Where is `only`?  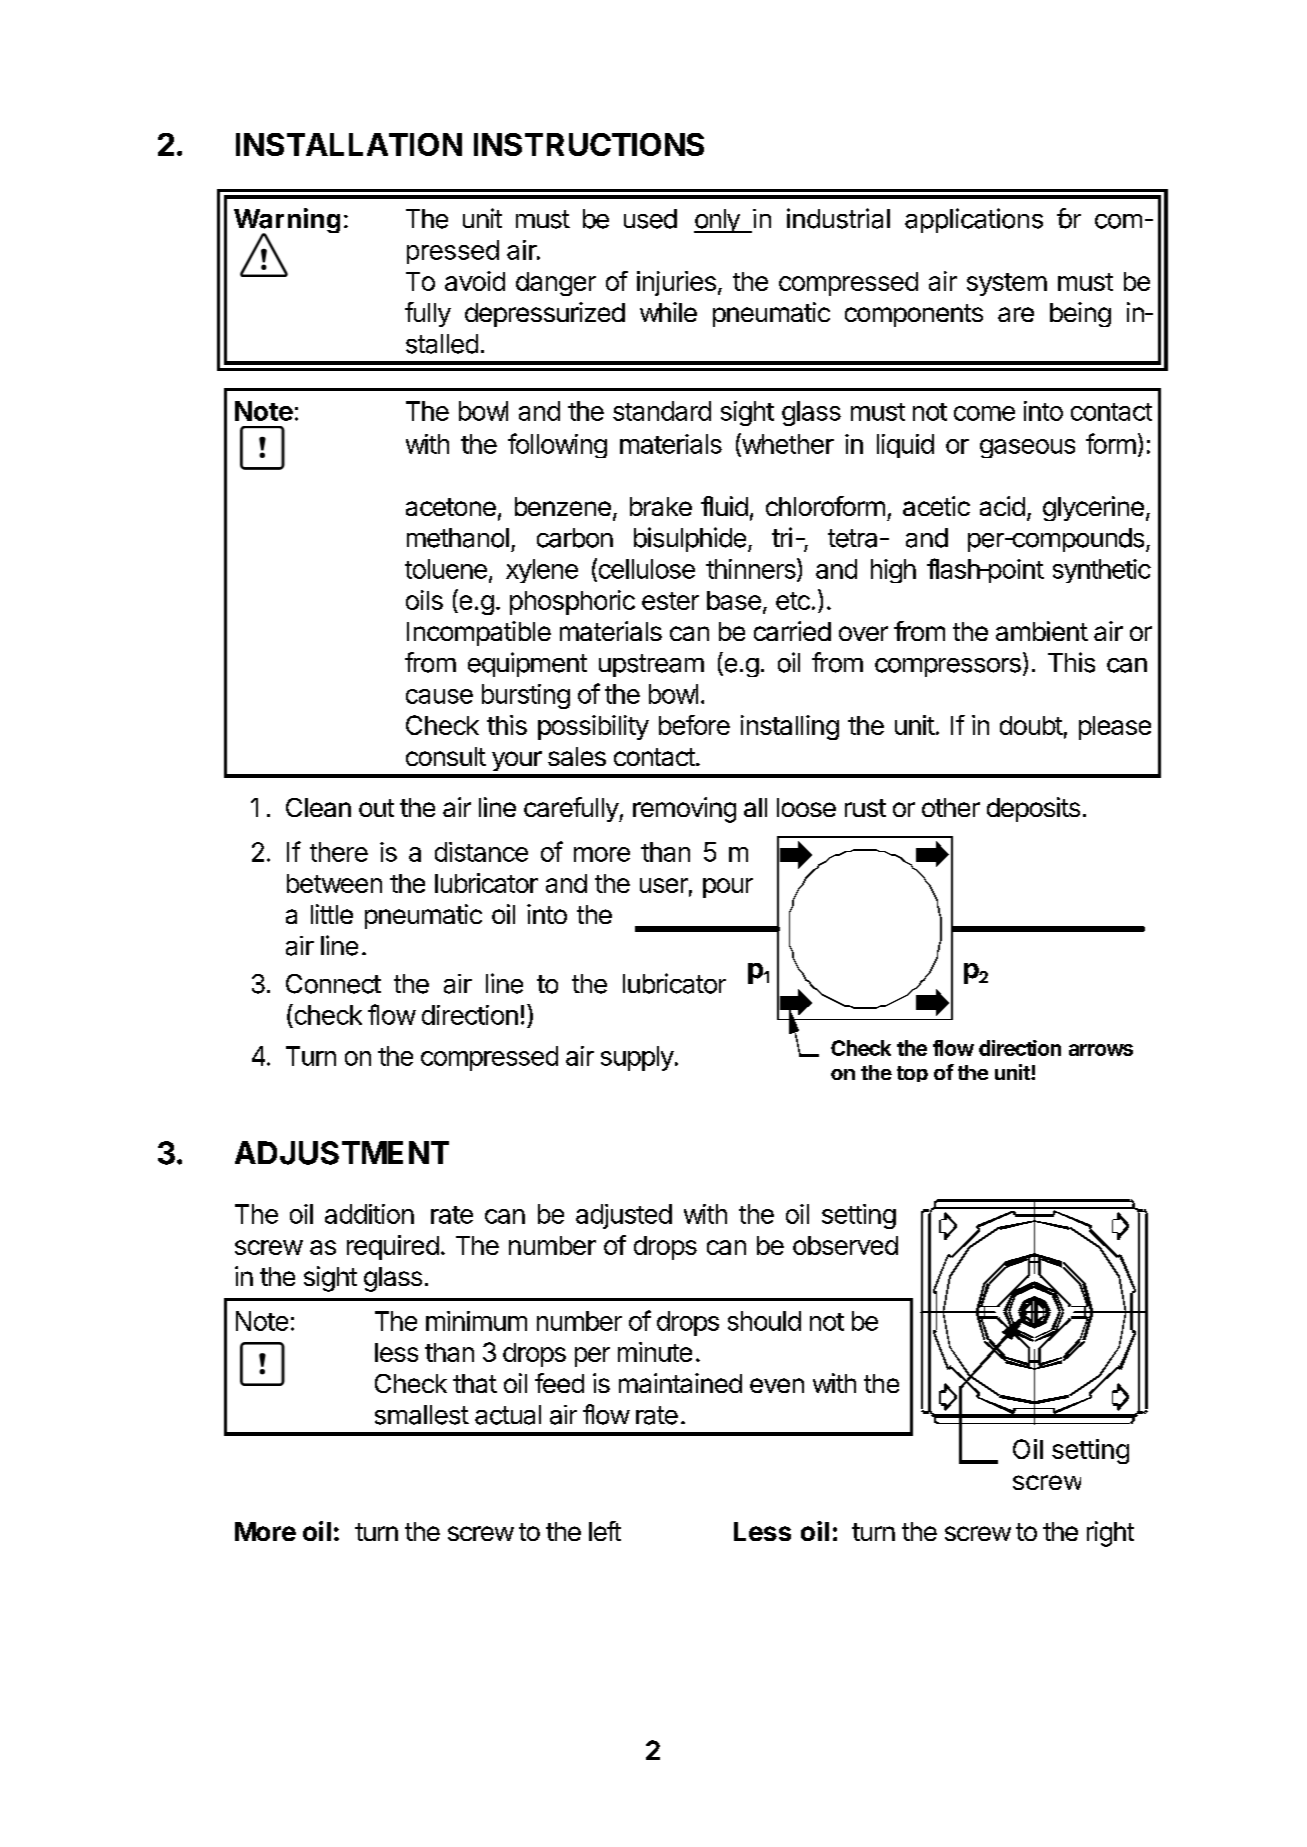
only is located at coordinates (718, 221).
